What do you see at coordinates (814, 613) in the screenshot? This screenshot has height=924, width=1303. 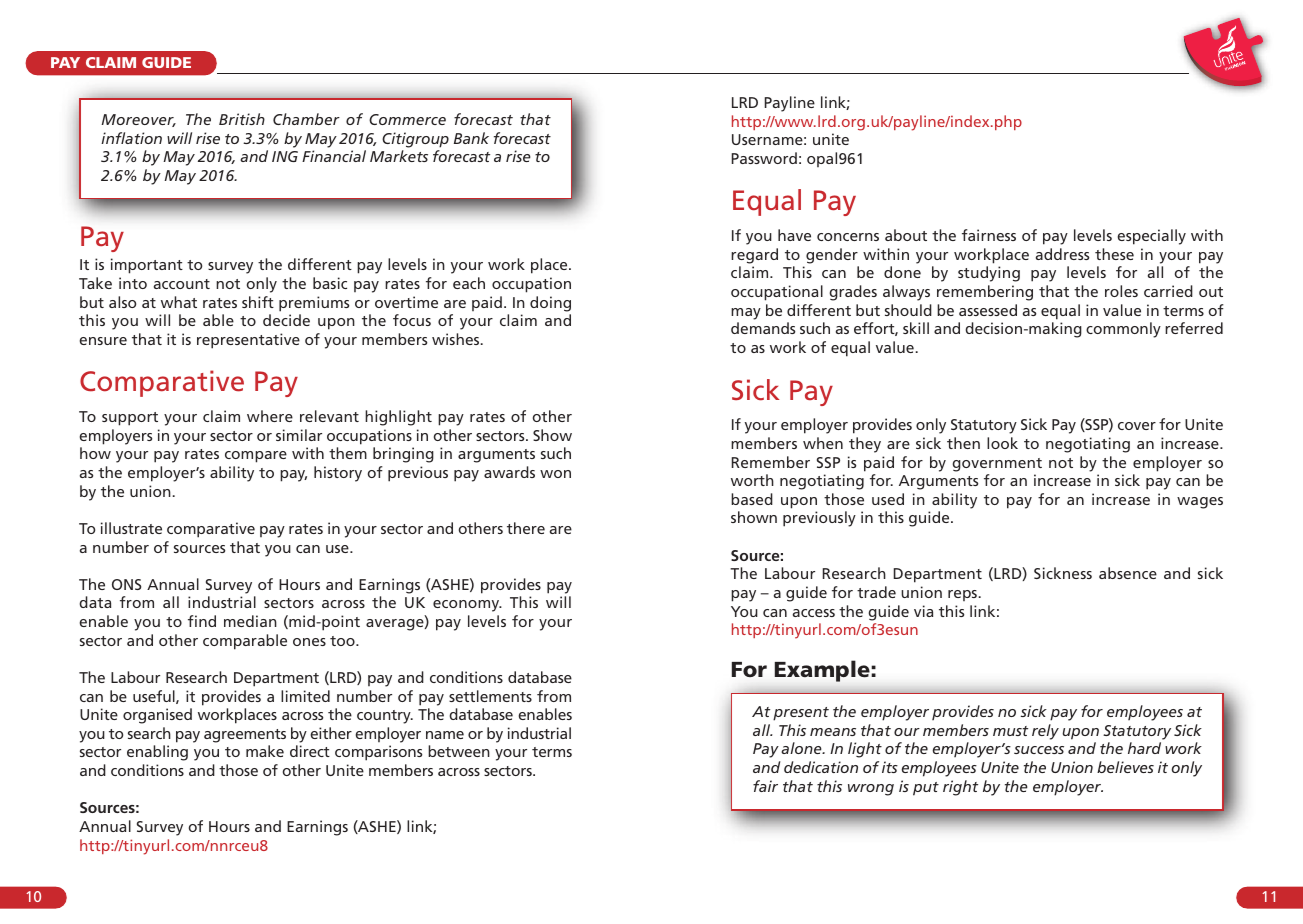 I see `access` at bounding box center [814, 613].
